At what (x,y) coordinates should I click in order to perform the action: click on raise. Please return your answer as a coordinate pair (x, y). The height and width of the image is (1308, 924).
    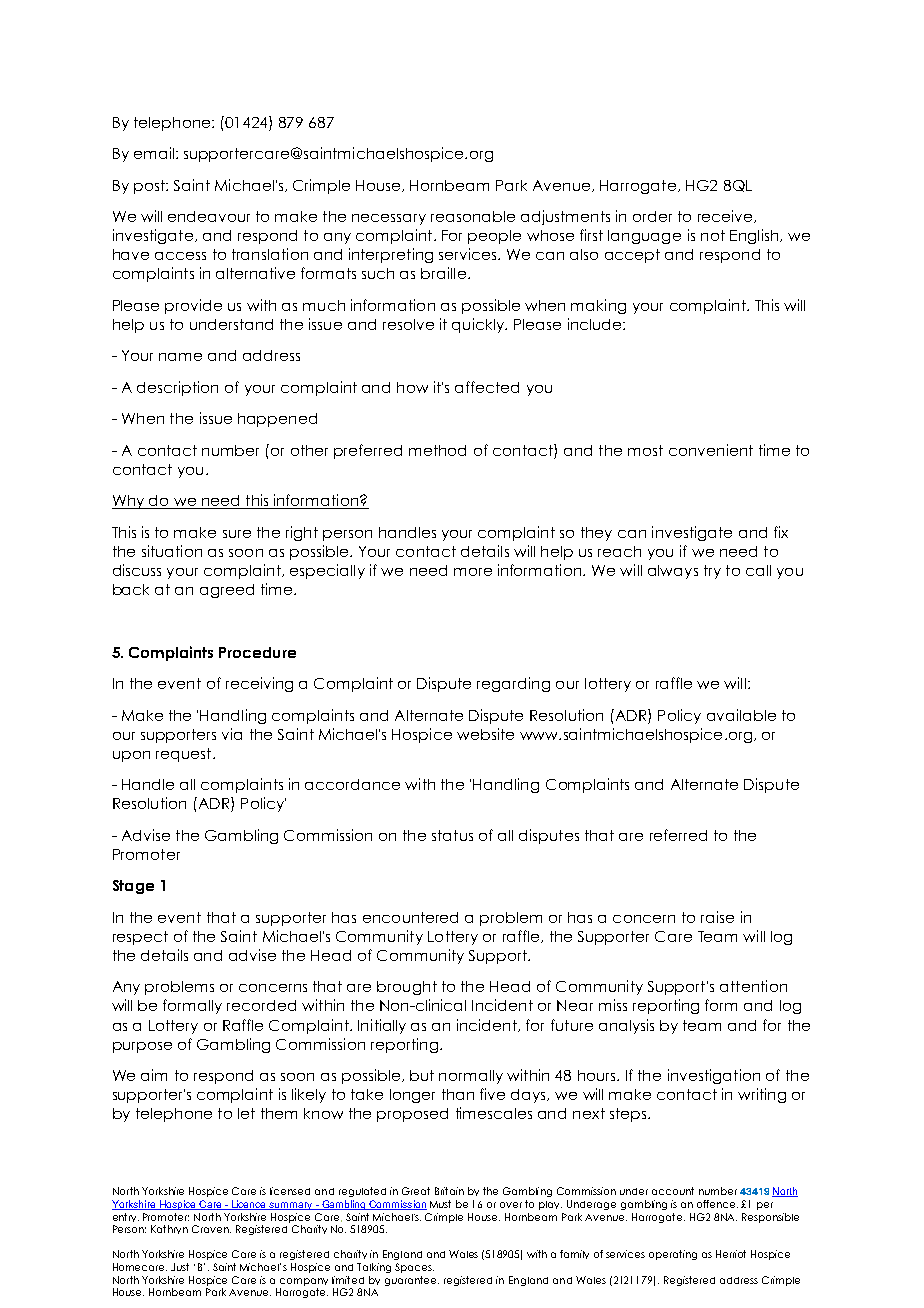
    Looking at the image, I should click on (717, 917).
